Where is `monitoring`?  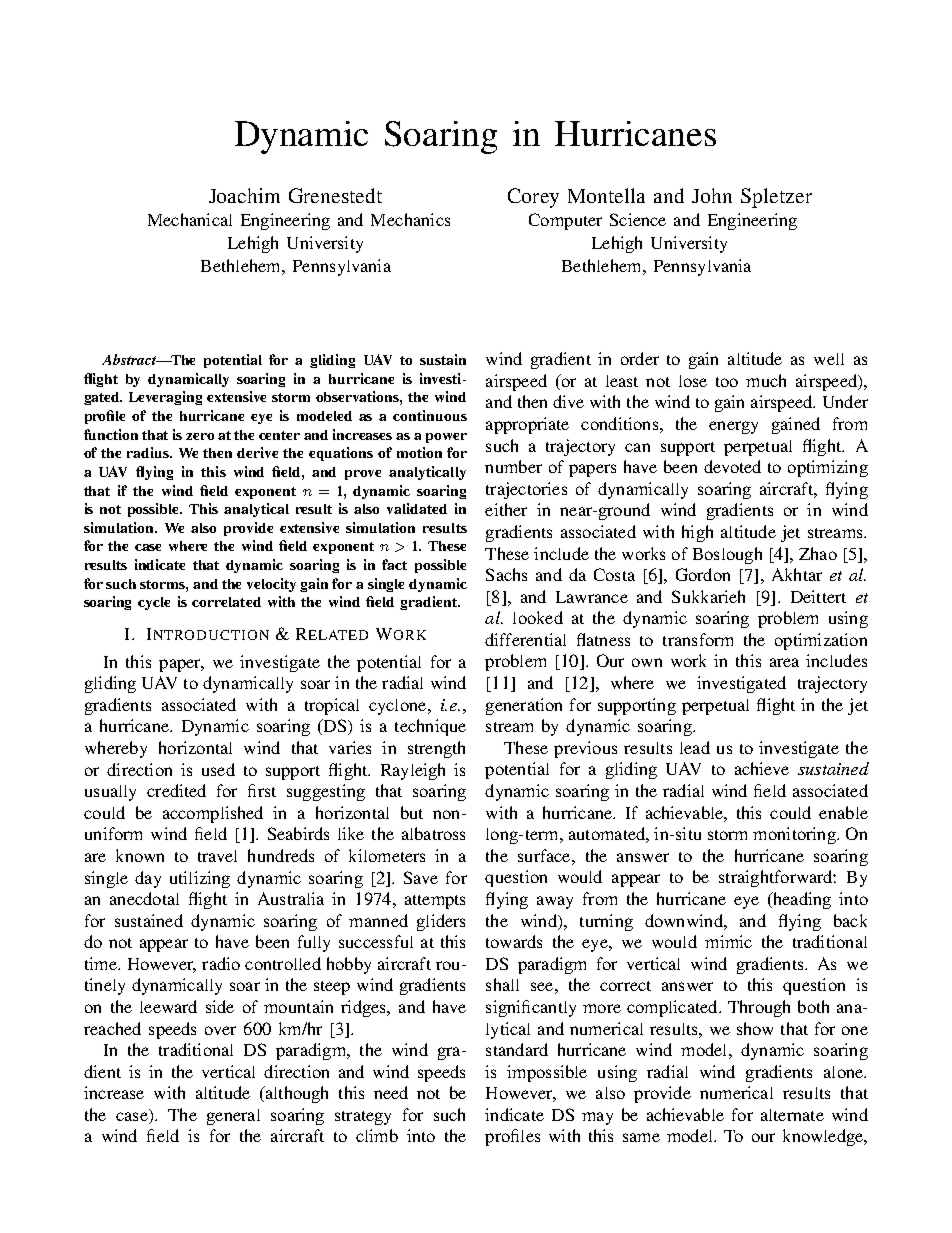 monitoring is located at coordinates (795, 835).
